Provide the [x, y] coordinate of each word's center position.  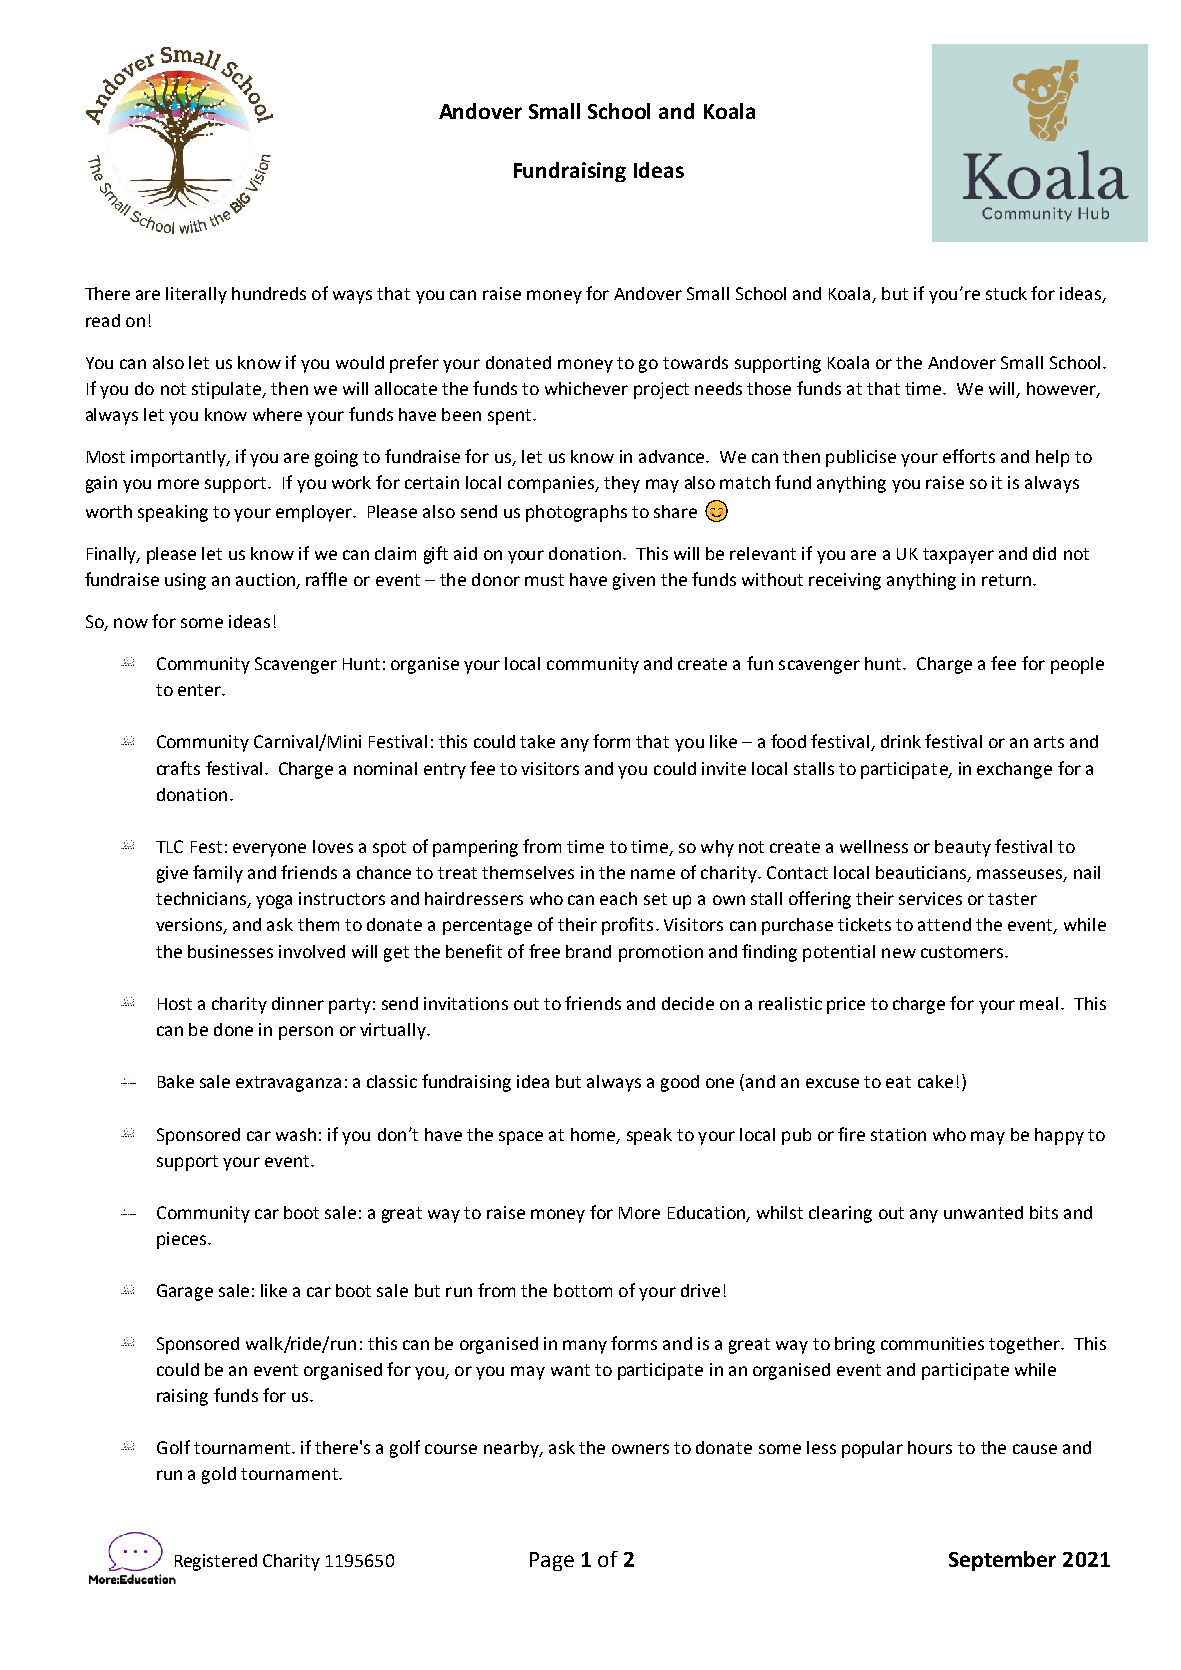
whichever [586, 388]
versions [190, 926]
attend [944, 924]
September [1002, 1561]
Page [552, 1561]
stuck [1006, 293]
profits [627, 926]
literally [196, 295]
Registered [216, 1562]
